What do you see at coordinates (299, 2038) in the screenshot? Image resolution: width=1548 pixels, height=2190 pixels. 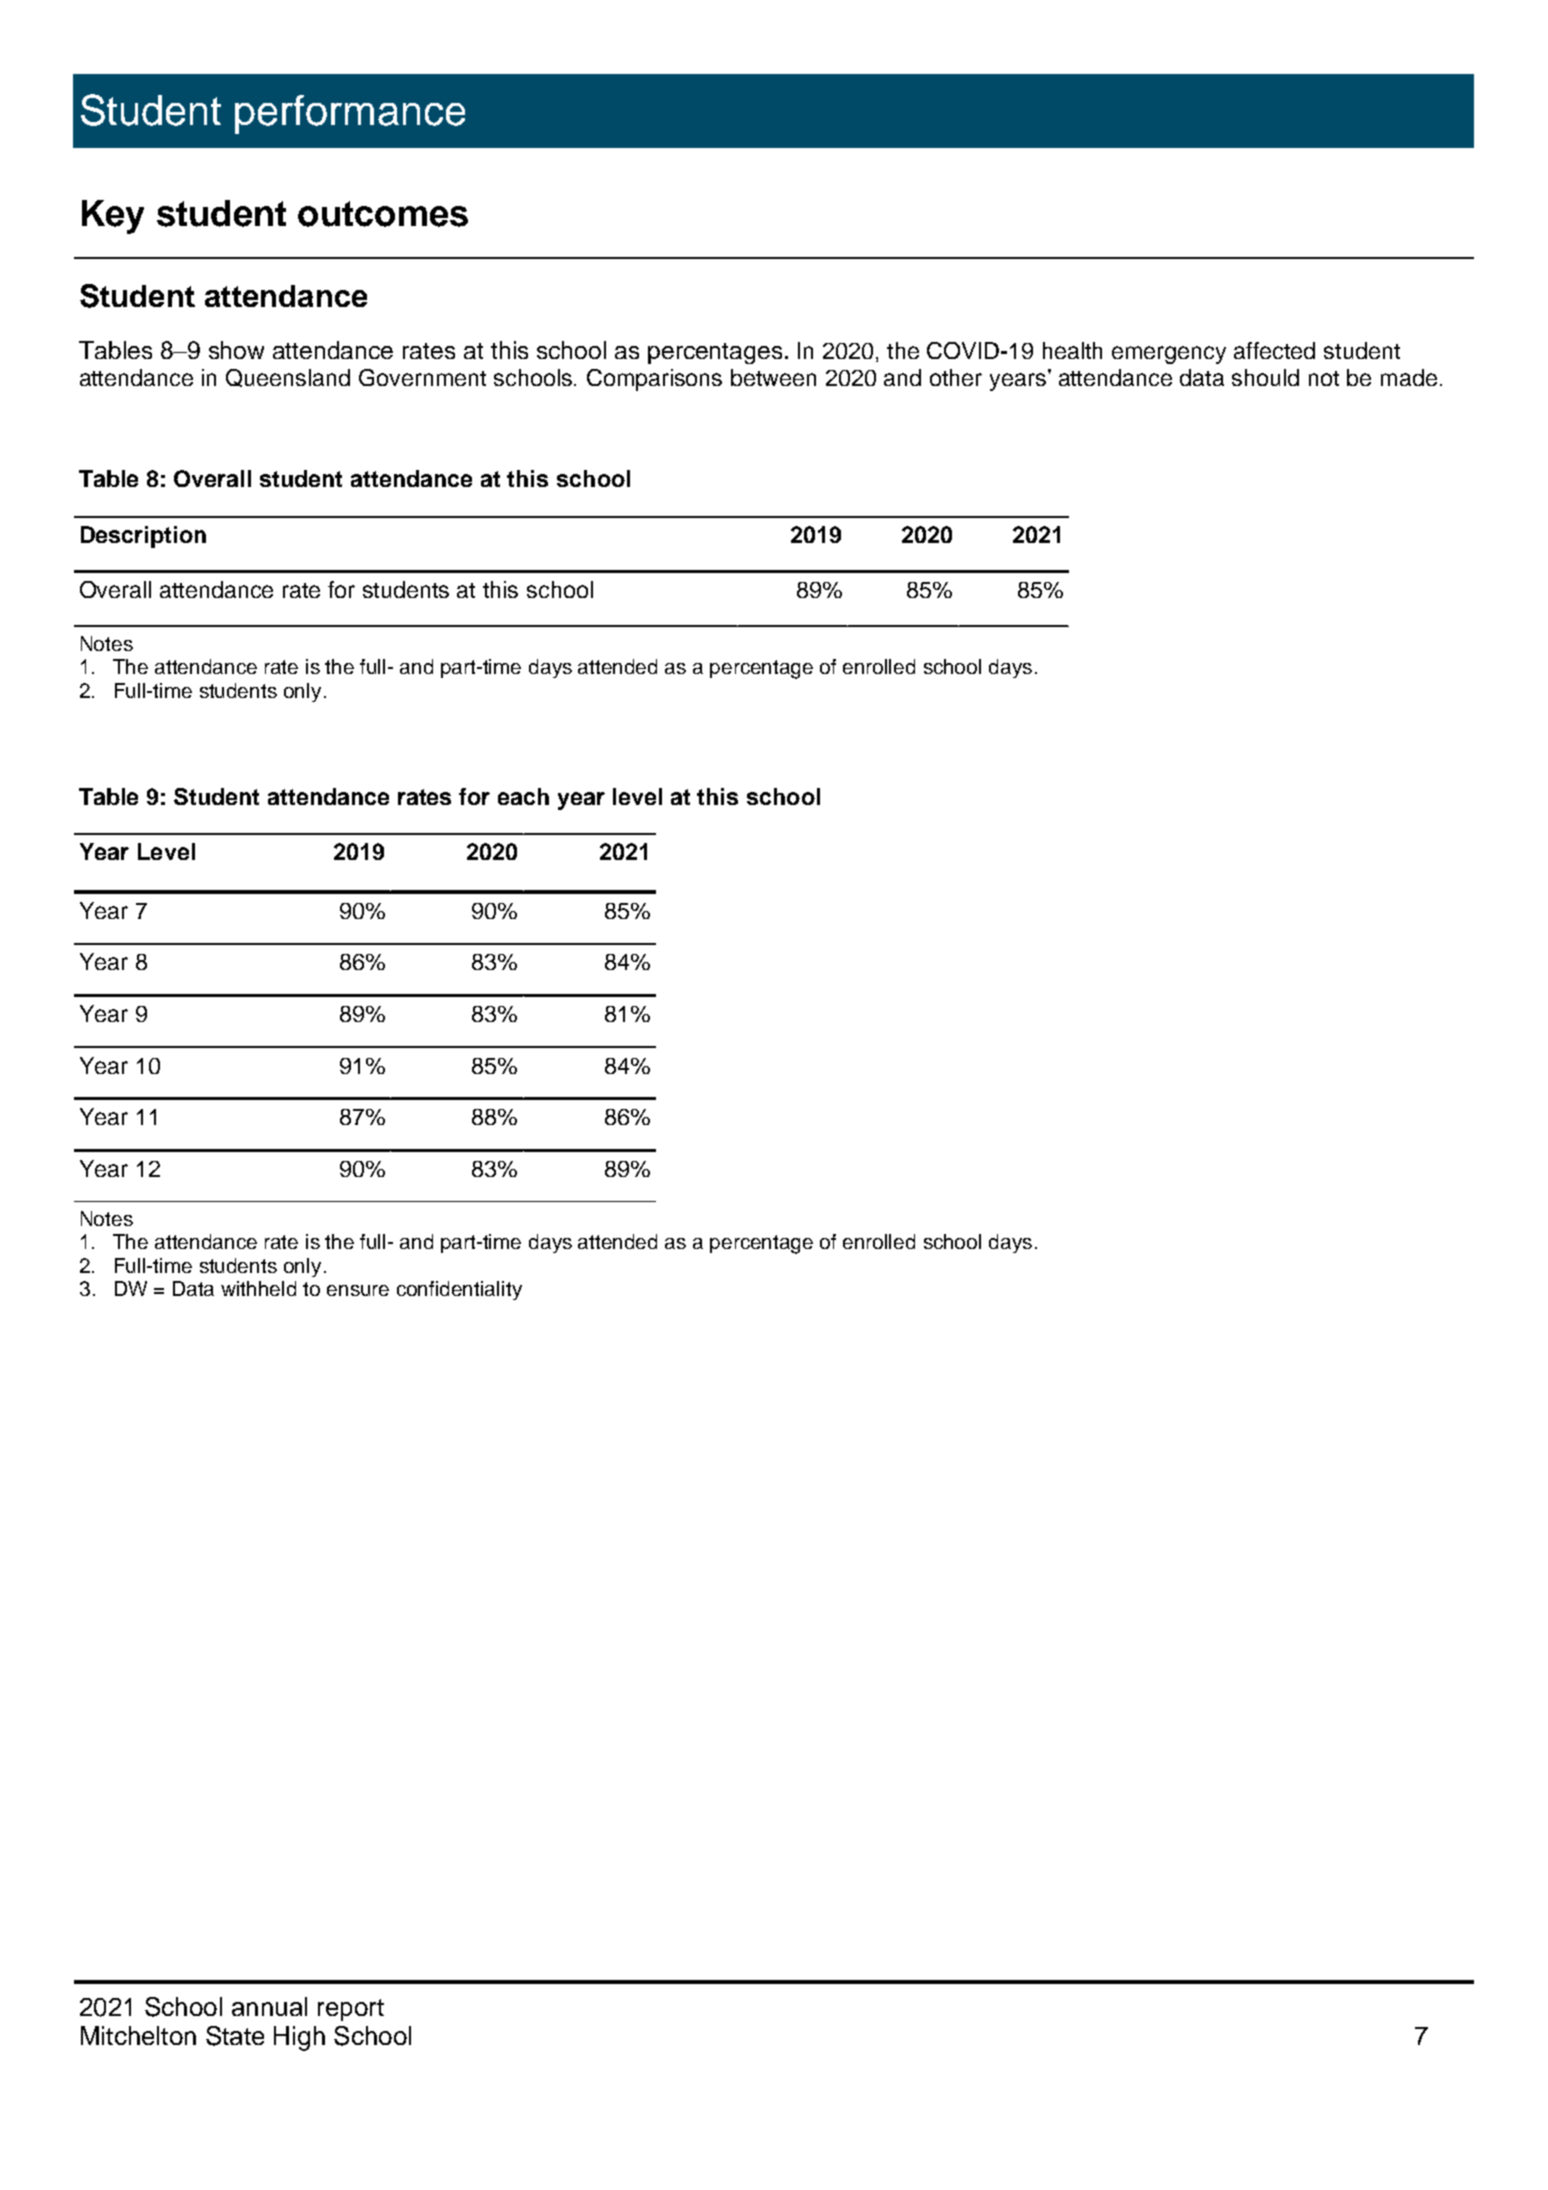 I see `High` at bounding box center [299, 2038].
